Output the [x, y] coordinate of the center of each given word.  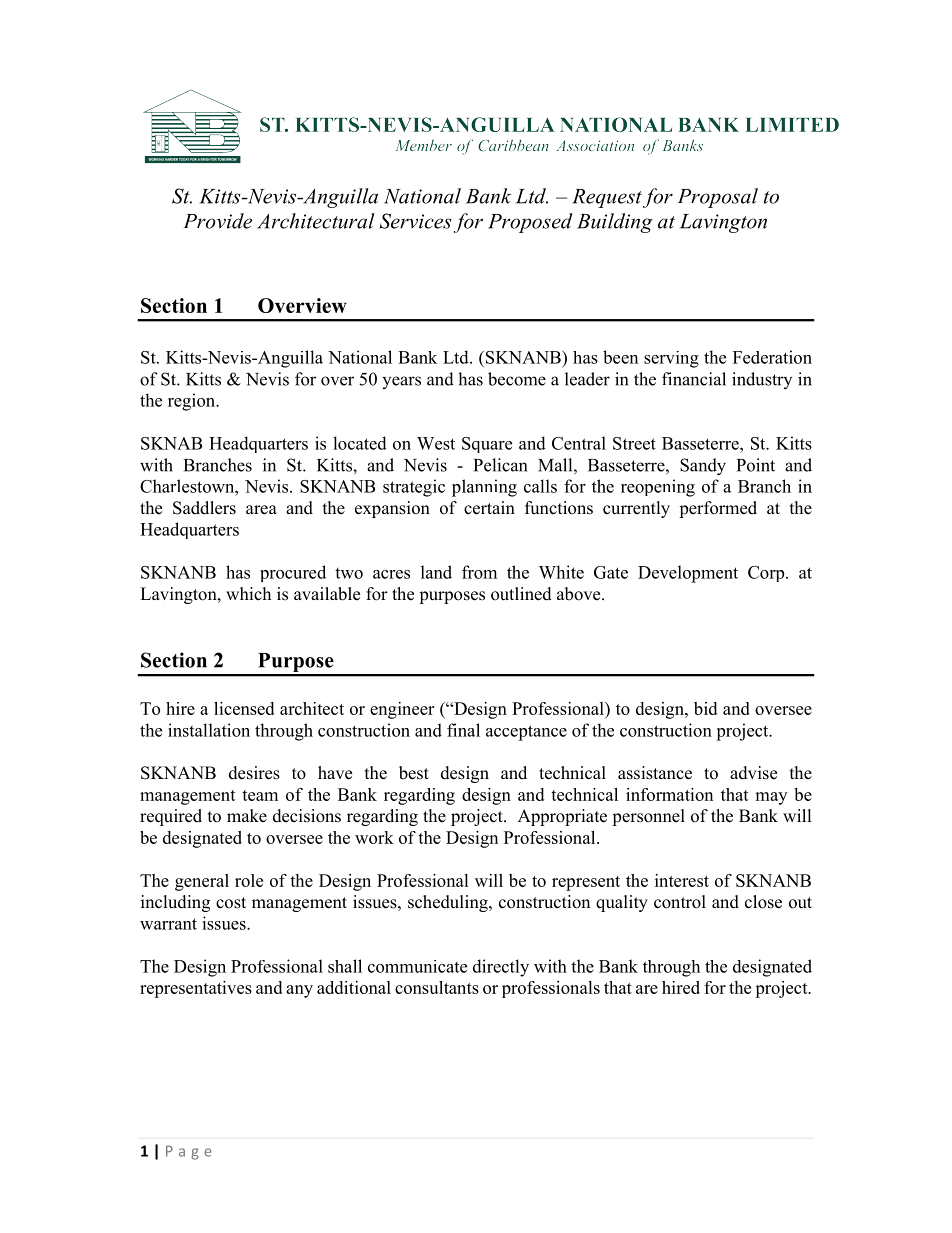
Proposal [718, 198]
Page [189, 1153]
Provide [218, 221]
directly [501, 968]
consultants [437, 987]
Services [416, 221]
